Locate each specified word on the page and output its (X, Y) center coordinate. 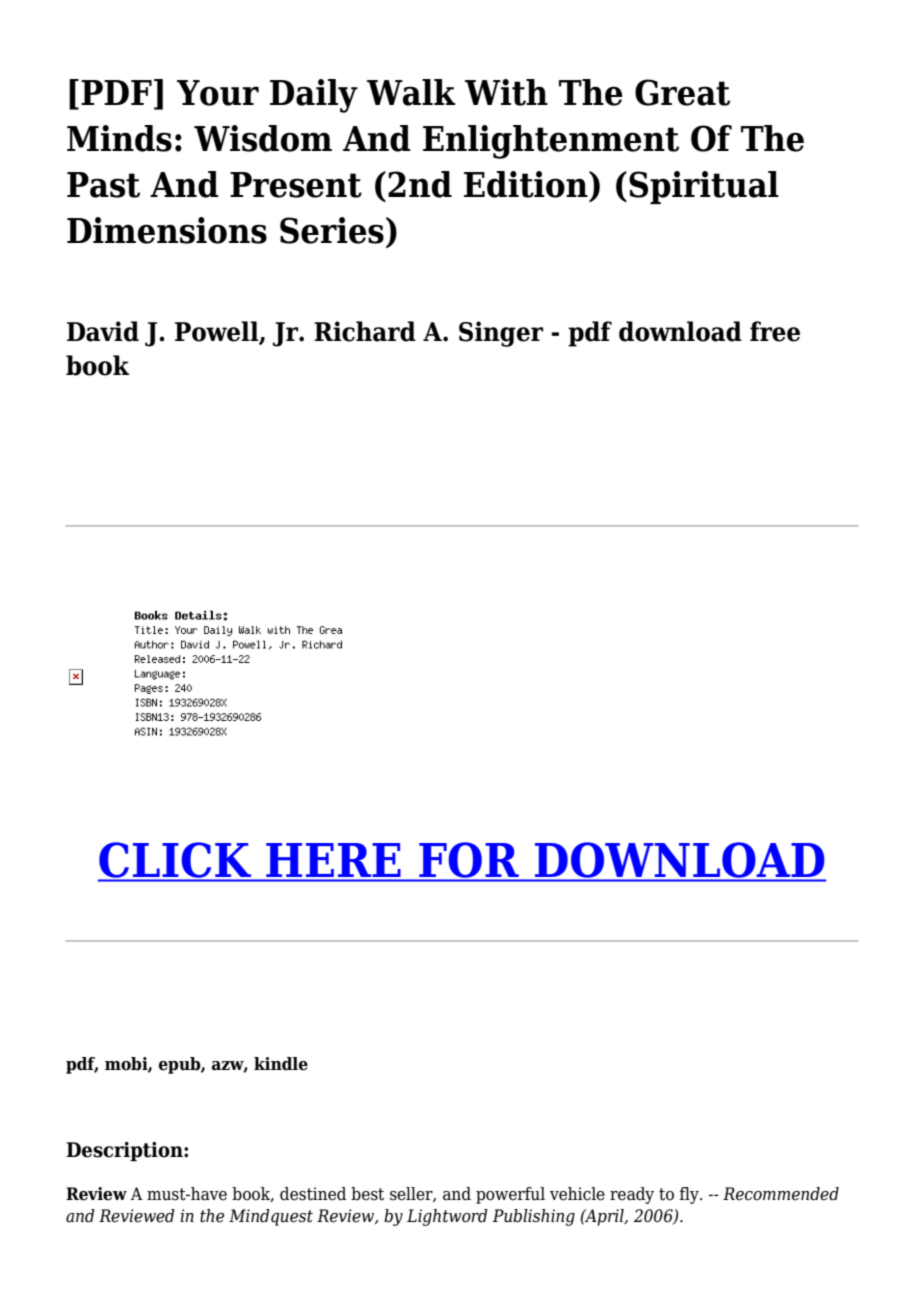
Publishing (533, 1217)
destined (313, 1194)
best (367, 1194)
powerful (510, 1195)
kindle (281, 1064)
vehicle (577, 1194)
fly (690, 1195)
